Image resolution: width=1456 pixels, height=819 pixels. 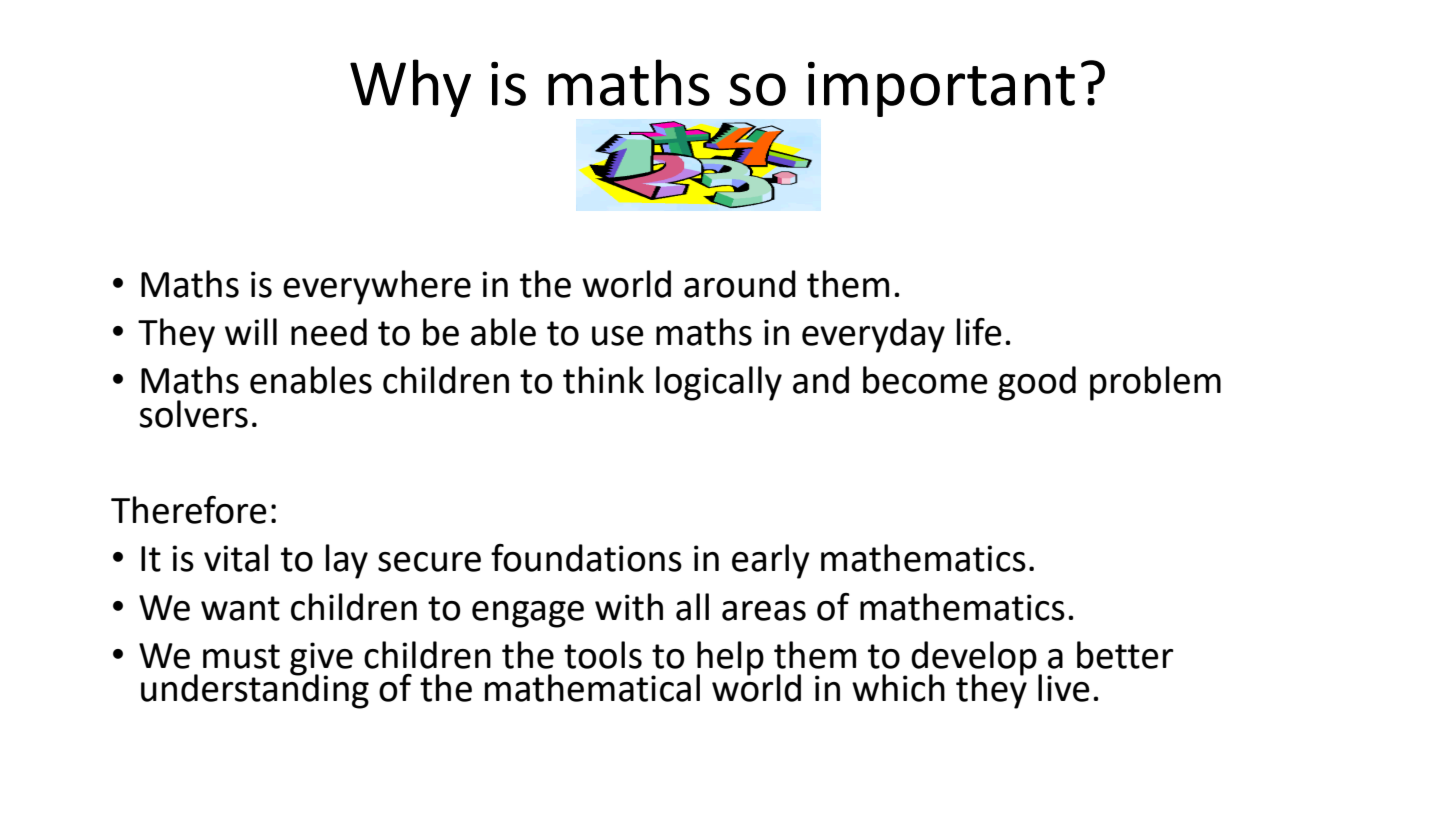 What do you see at coordinates (321, 659) in the document?
I see `give` at bounding box center [321, 659].
